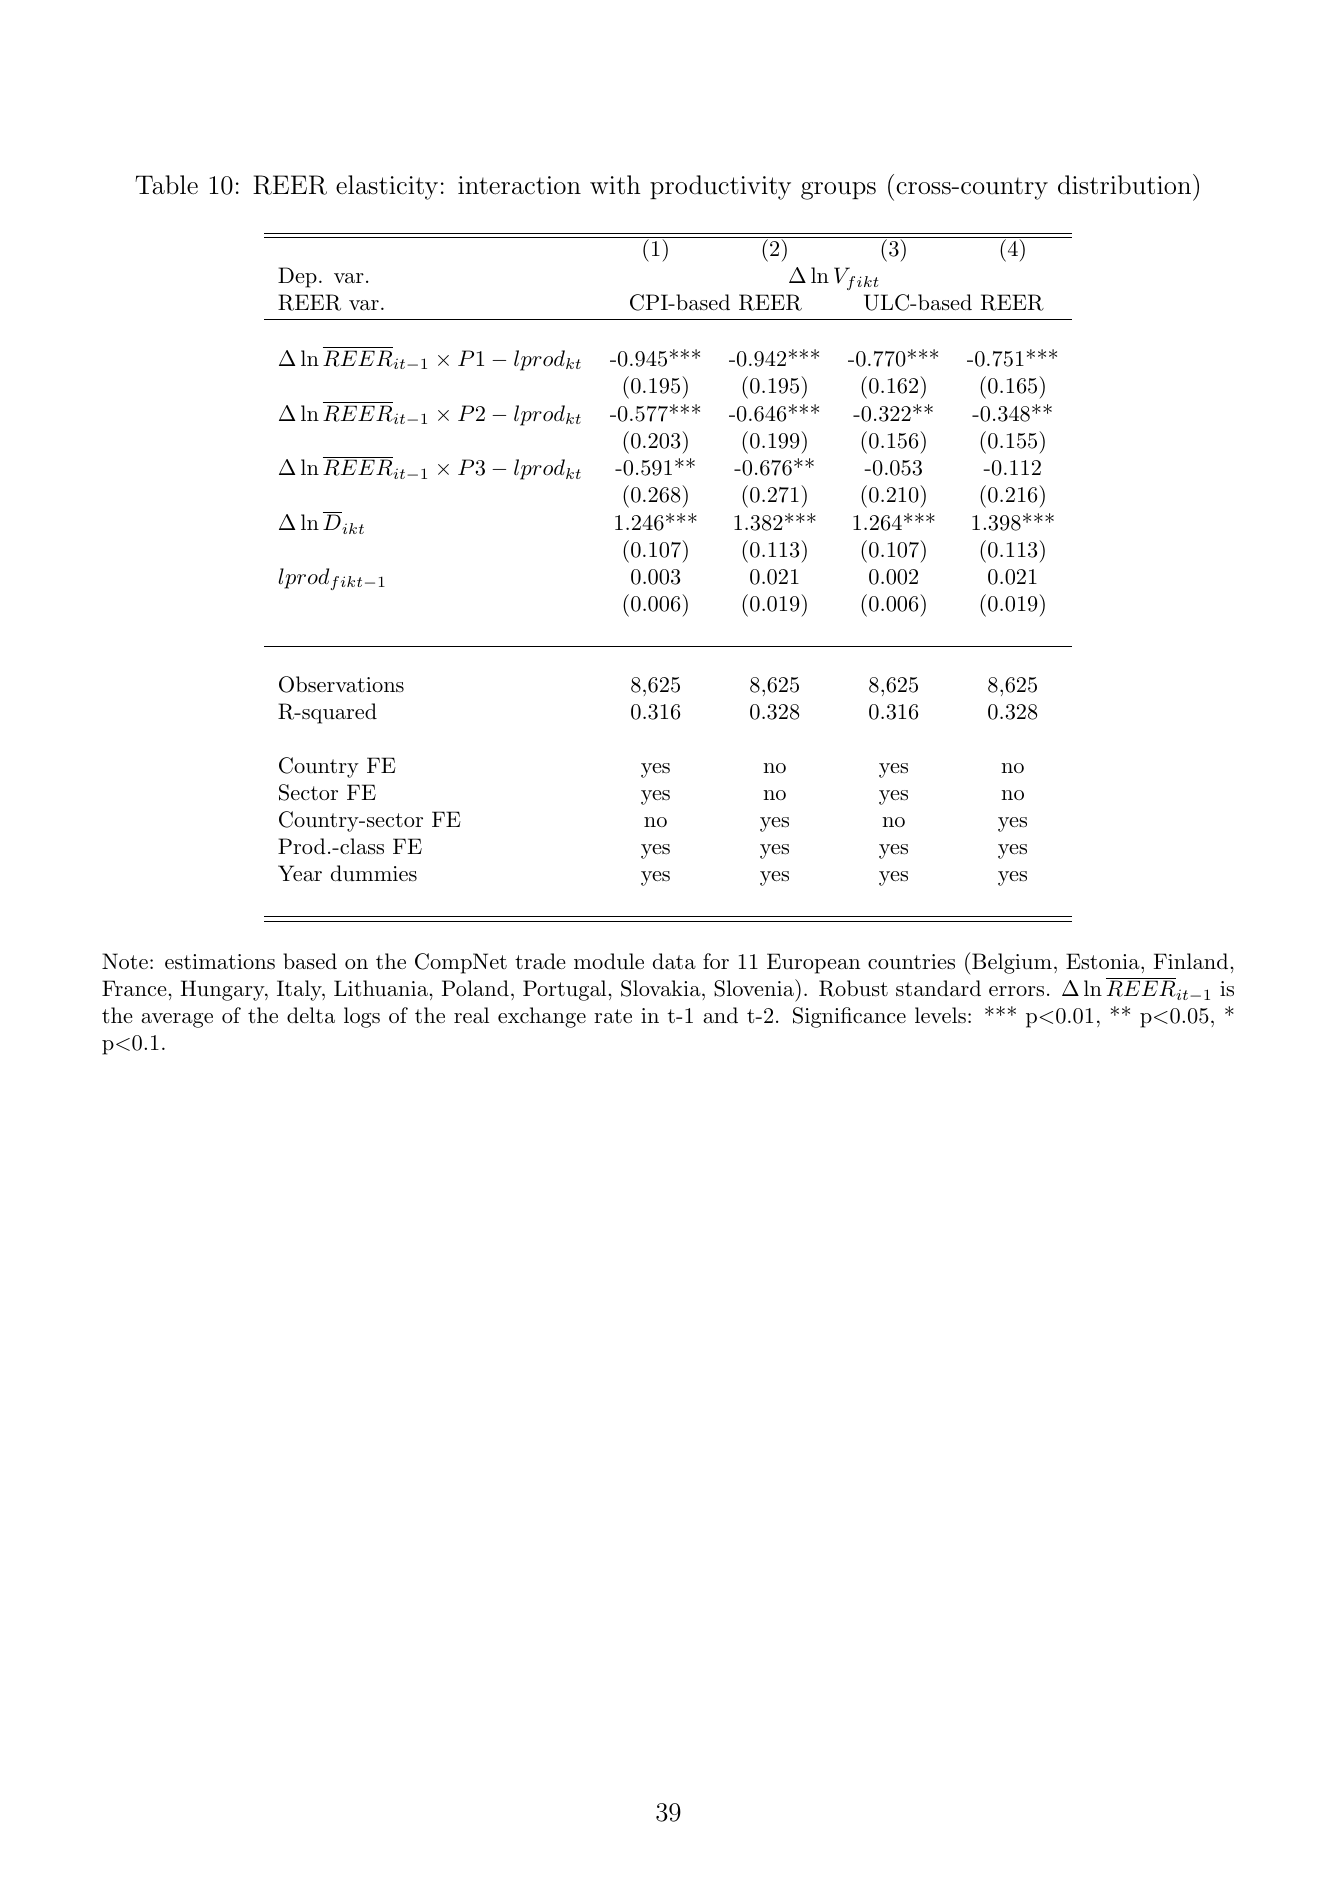 This image has height=1894, width=1339. Describe the element at coordinates (166, 185) in the image. I see `Table` at that location.
